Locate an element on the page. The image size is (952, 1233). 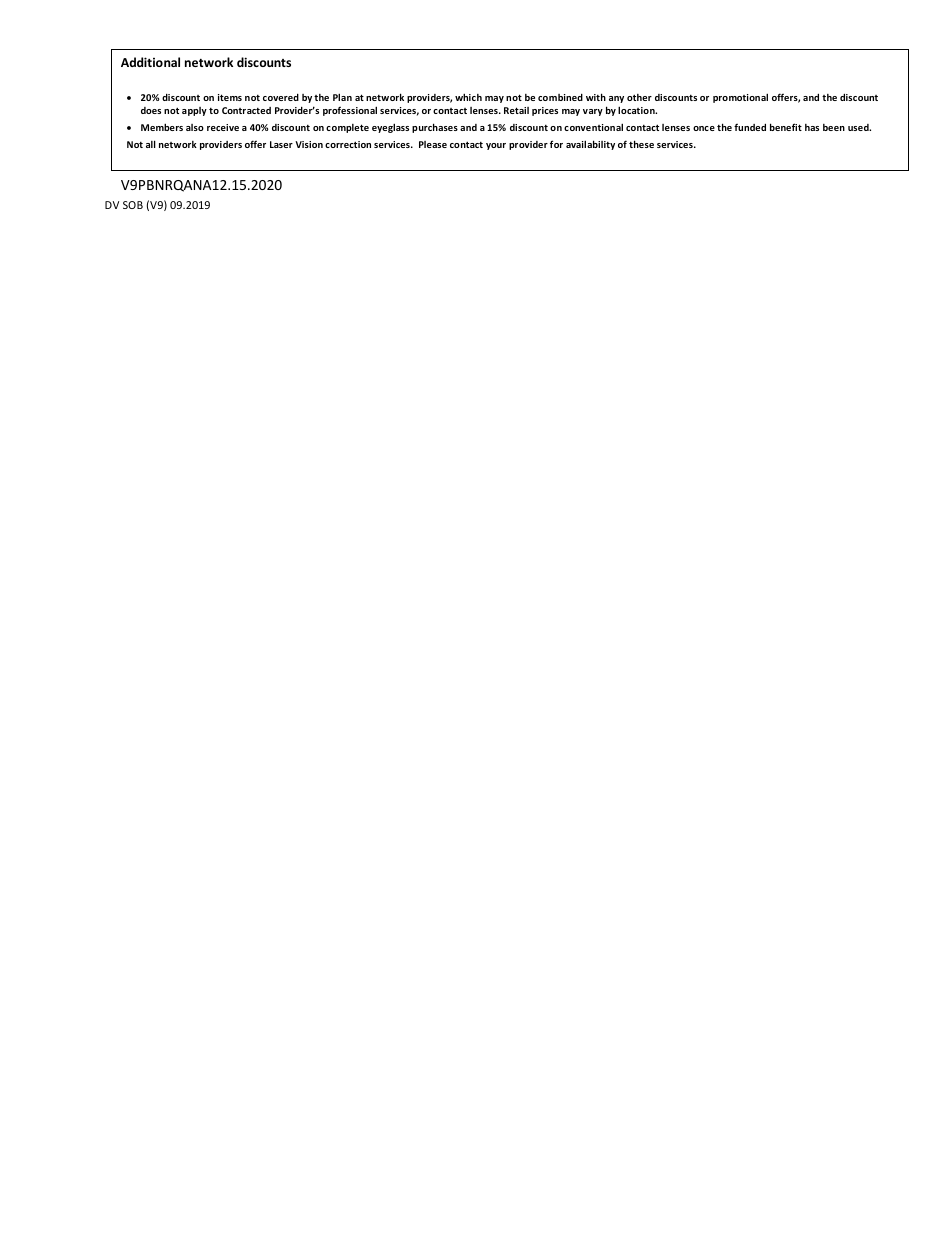
these is located at coordinates (641, 144).
